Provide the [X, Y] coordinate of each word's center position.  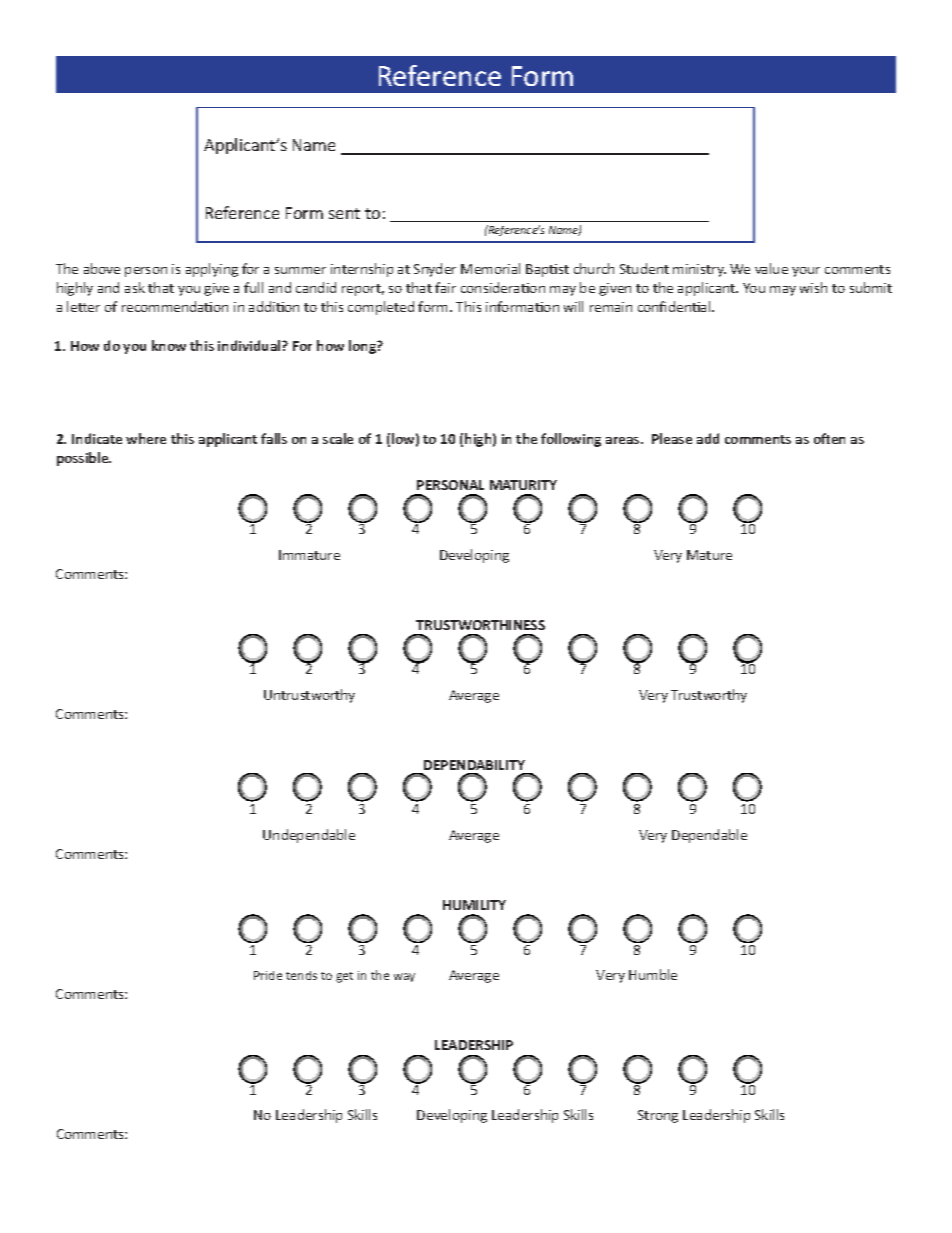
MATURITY [523, 485]
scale [338, 438]
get [344, 977]
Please [672, 438]
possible [84, 459]
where [146, 438]
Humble [653, 974]
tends [301, 975]
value [771, 268]
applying [212, 270]
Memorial [490, 268]
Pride [268, 975]
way [404, 977]
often [829, 438]
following [571, 440]
